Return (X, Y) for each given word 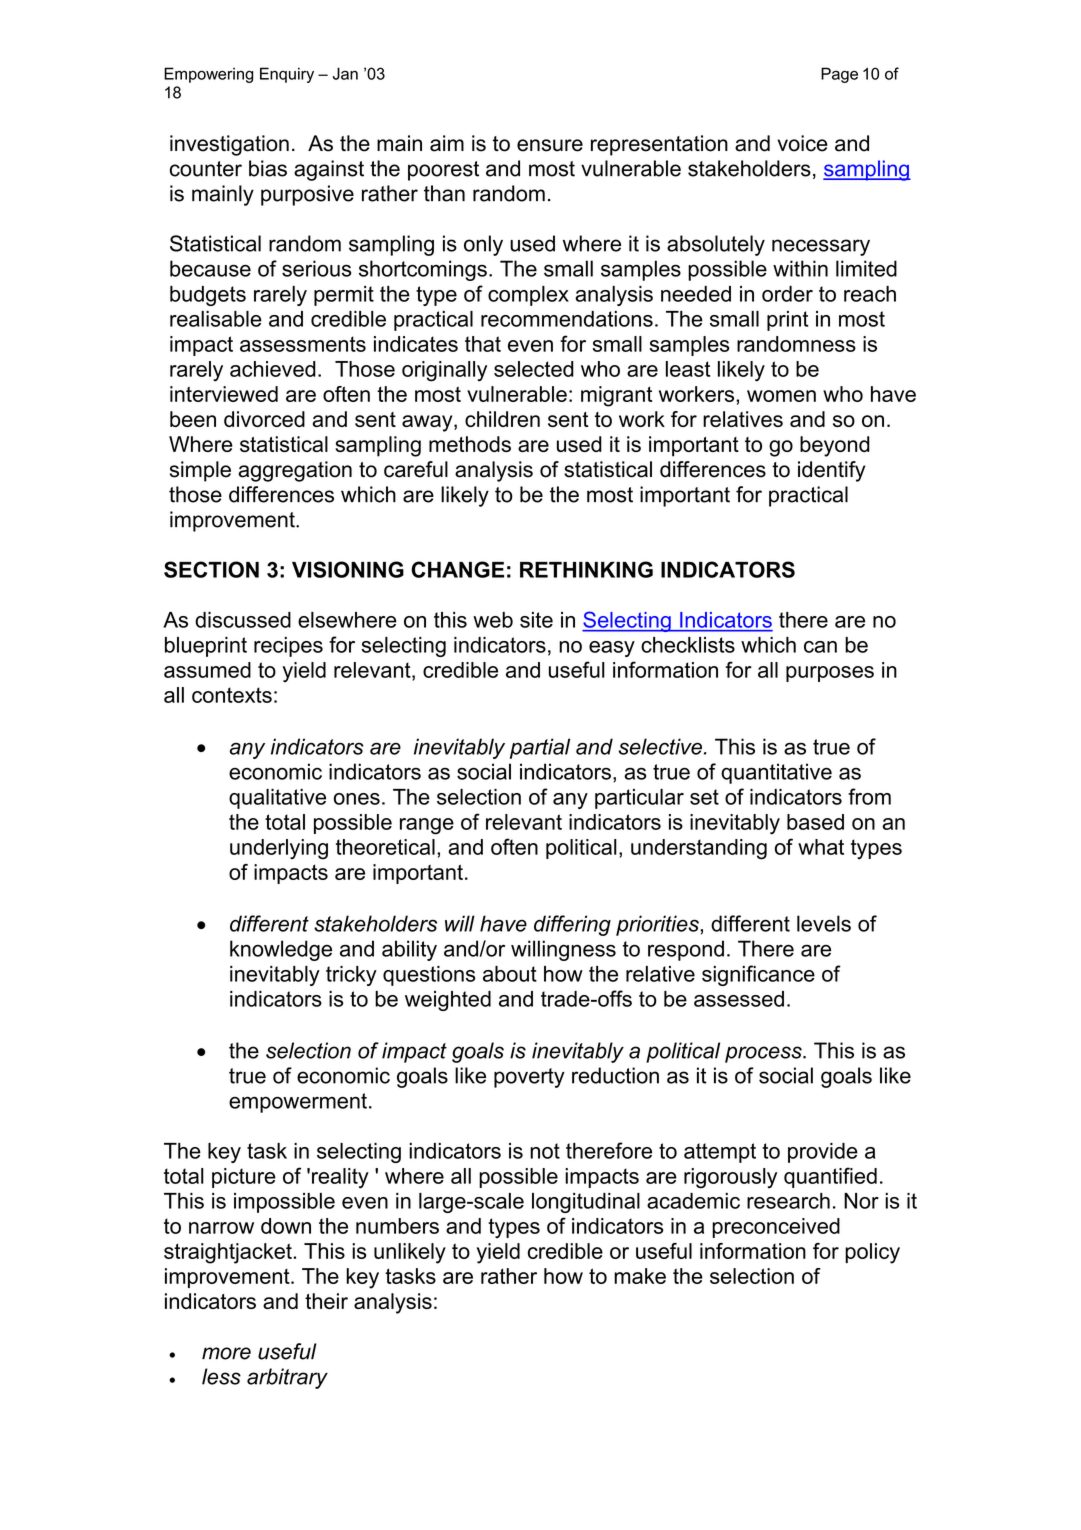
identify (832, 471)
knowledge (281, 950)
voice (802, 143)
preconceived (776, 1228)
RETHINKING (586, 569)
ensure (550, 145)
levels (824, 923)
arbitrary (287, 1378)
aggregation (295, 471)
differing (572, 925)
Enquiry (287, 75)
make (640, 1276)
